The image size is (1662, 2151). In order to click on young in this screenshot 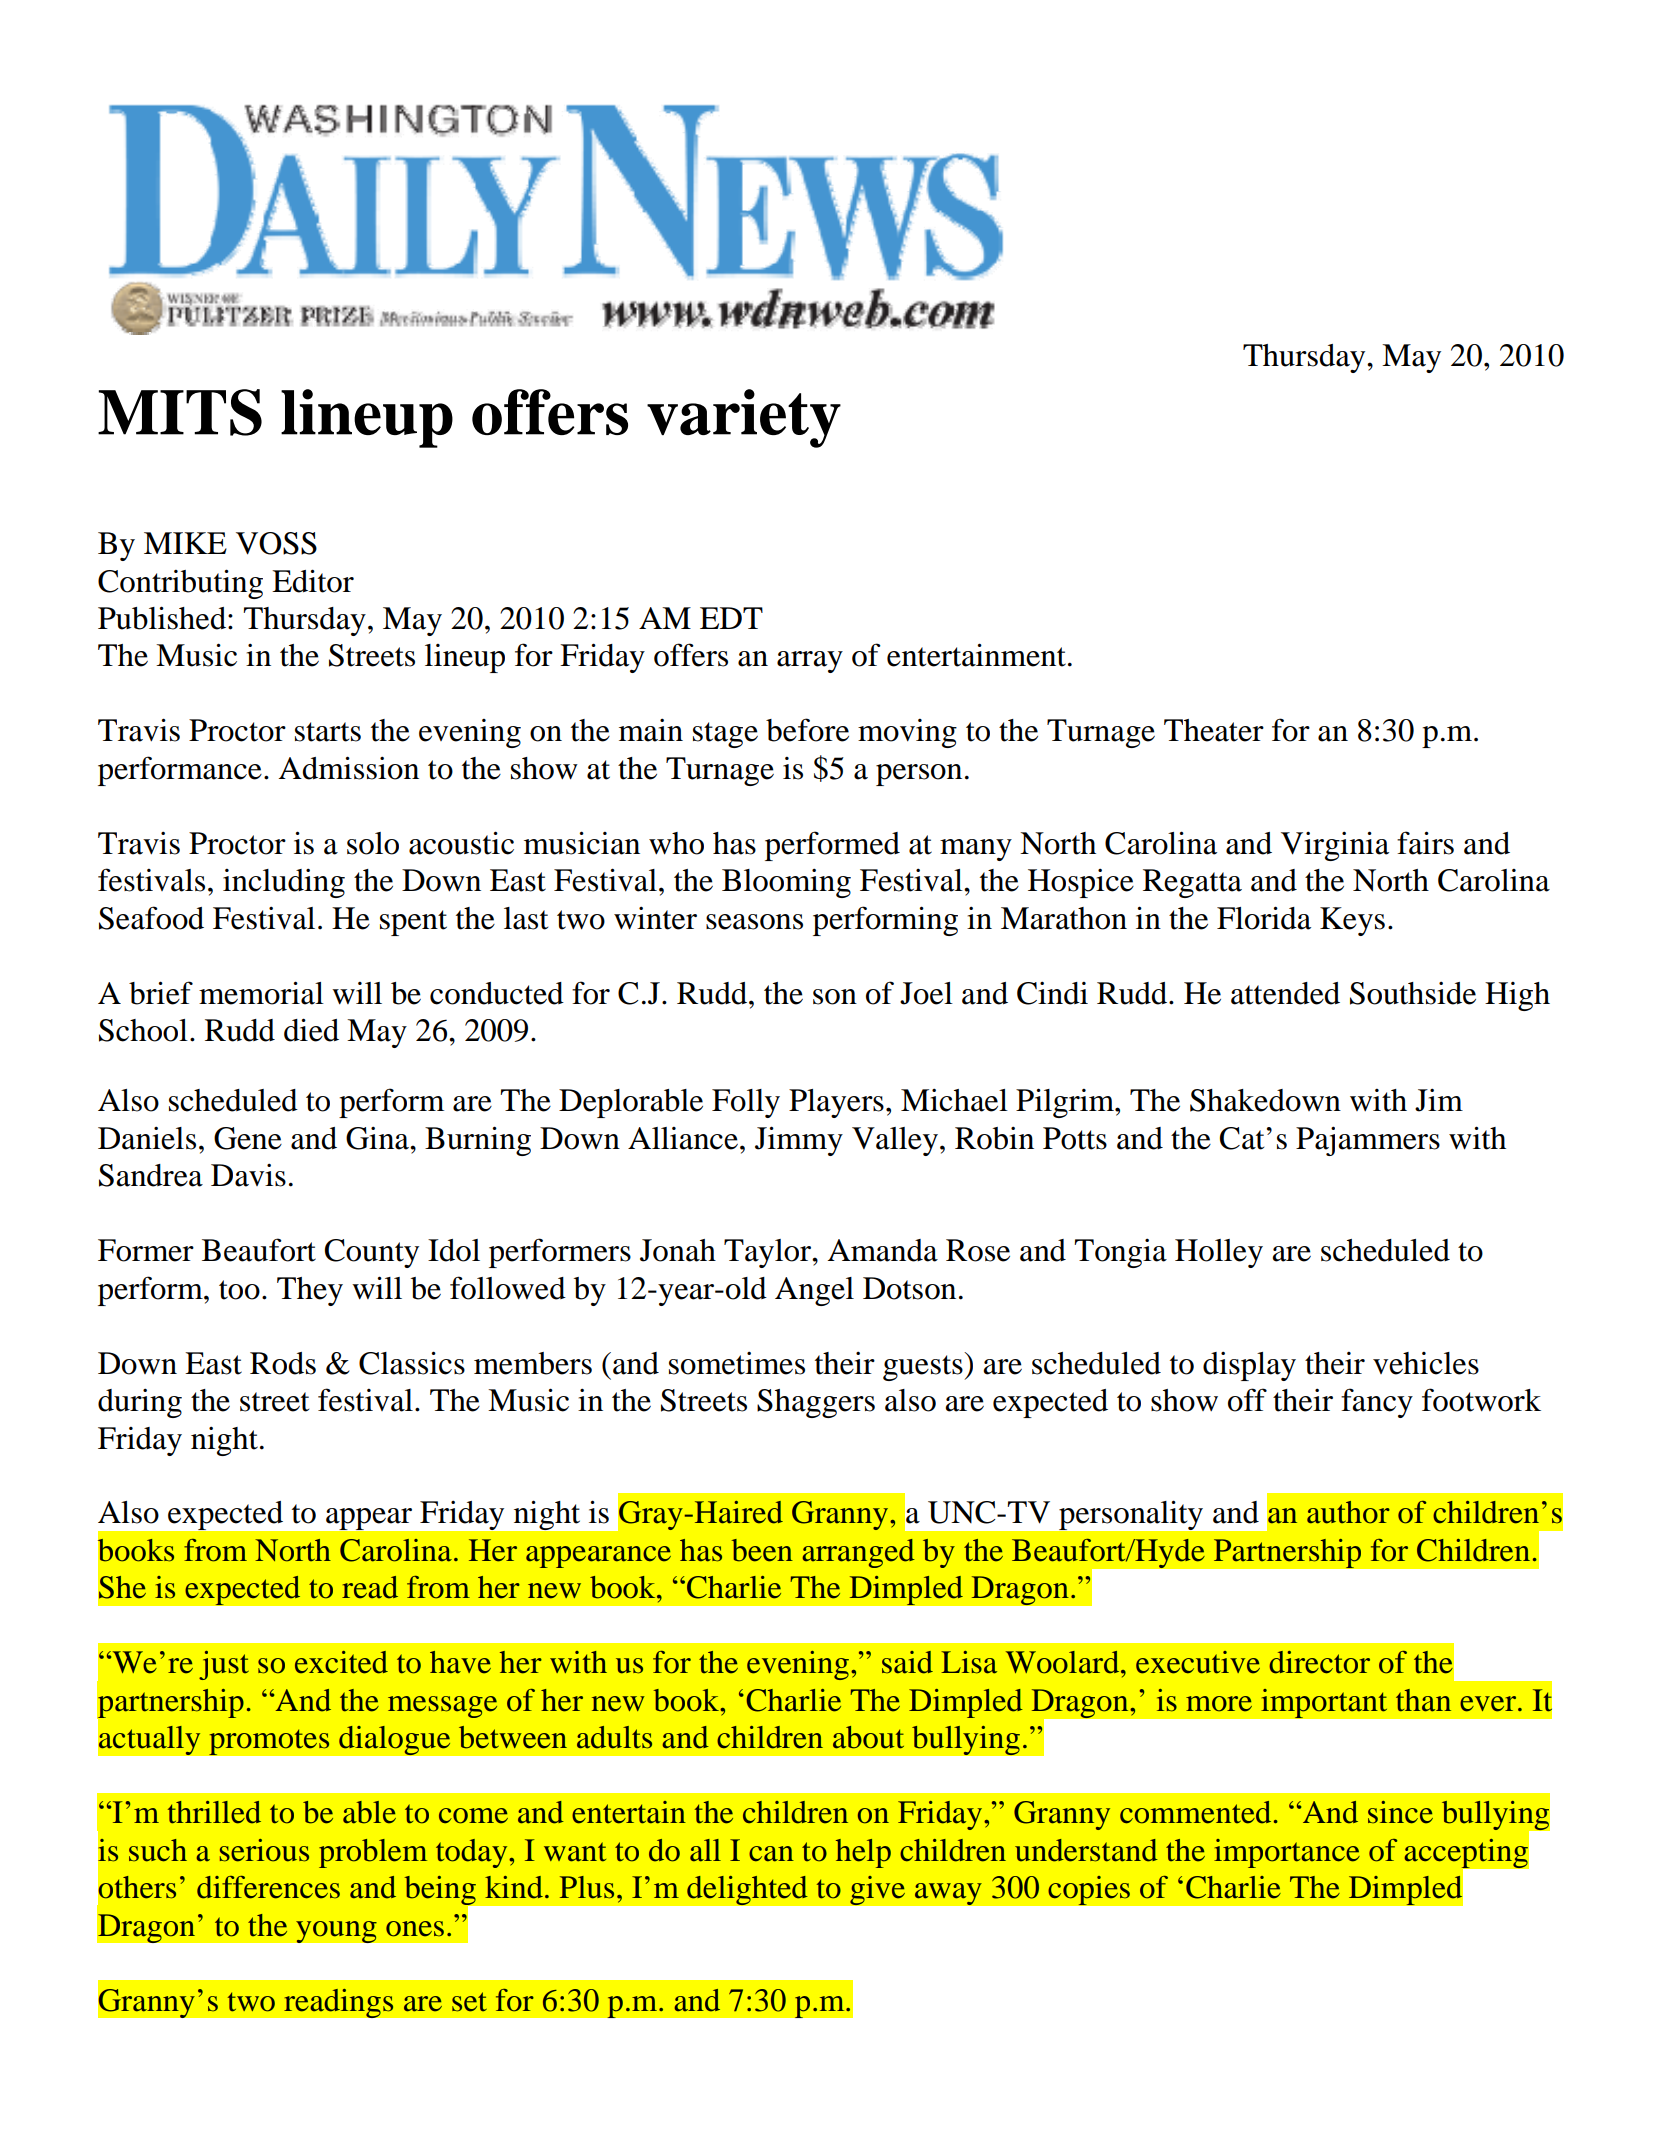, I will do `click(336, 1932)`.
